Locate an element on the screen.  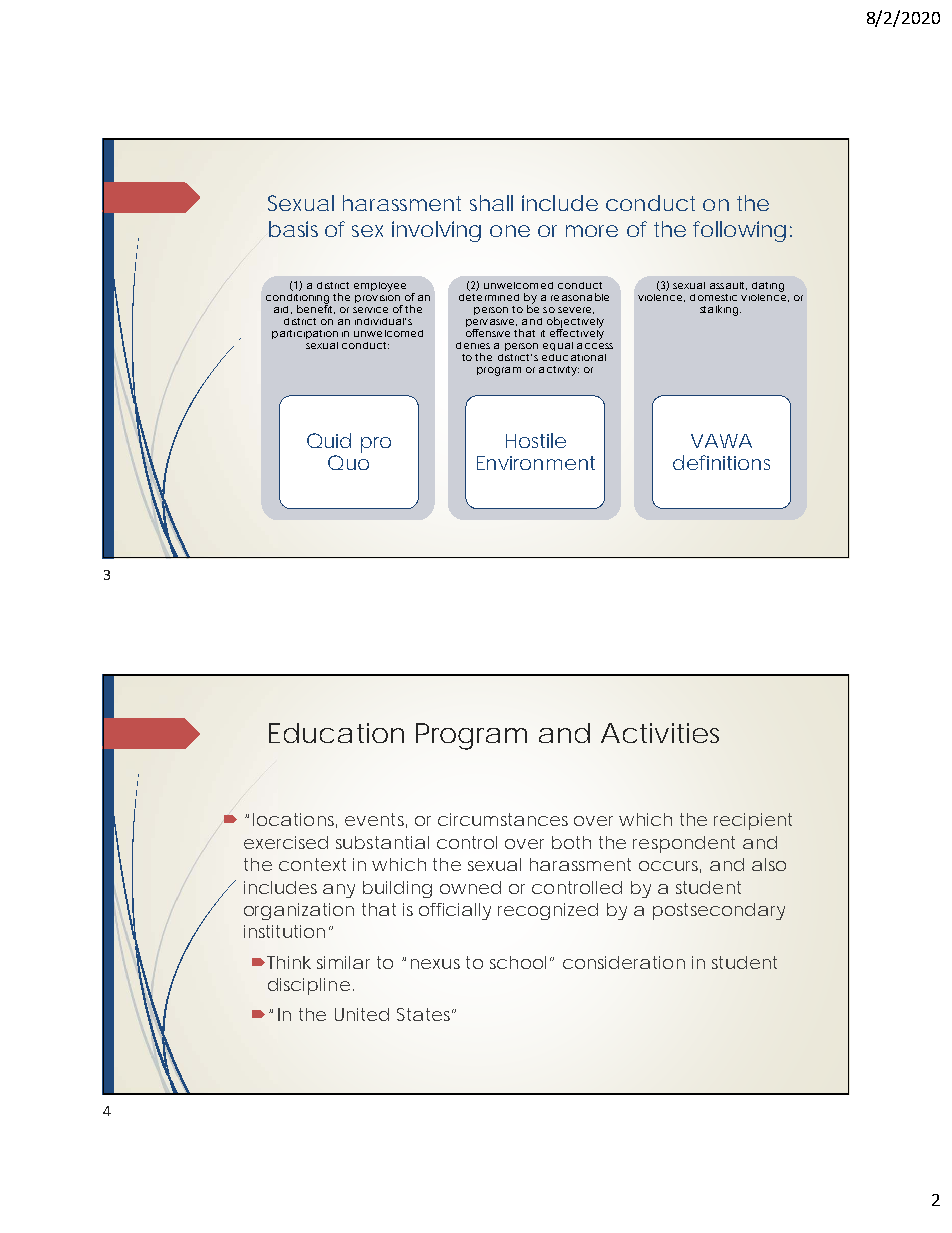
also is located at coordinates (769, 864).
